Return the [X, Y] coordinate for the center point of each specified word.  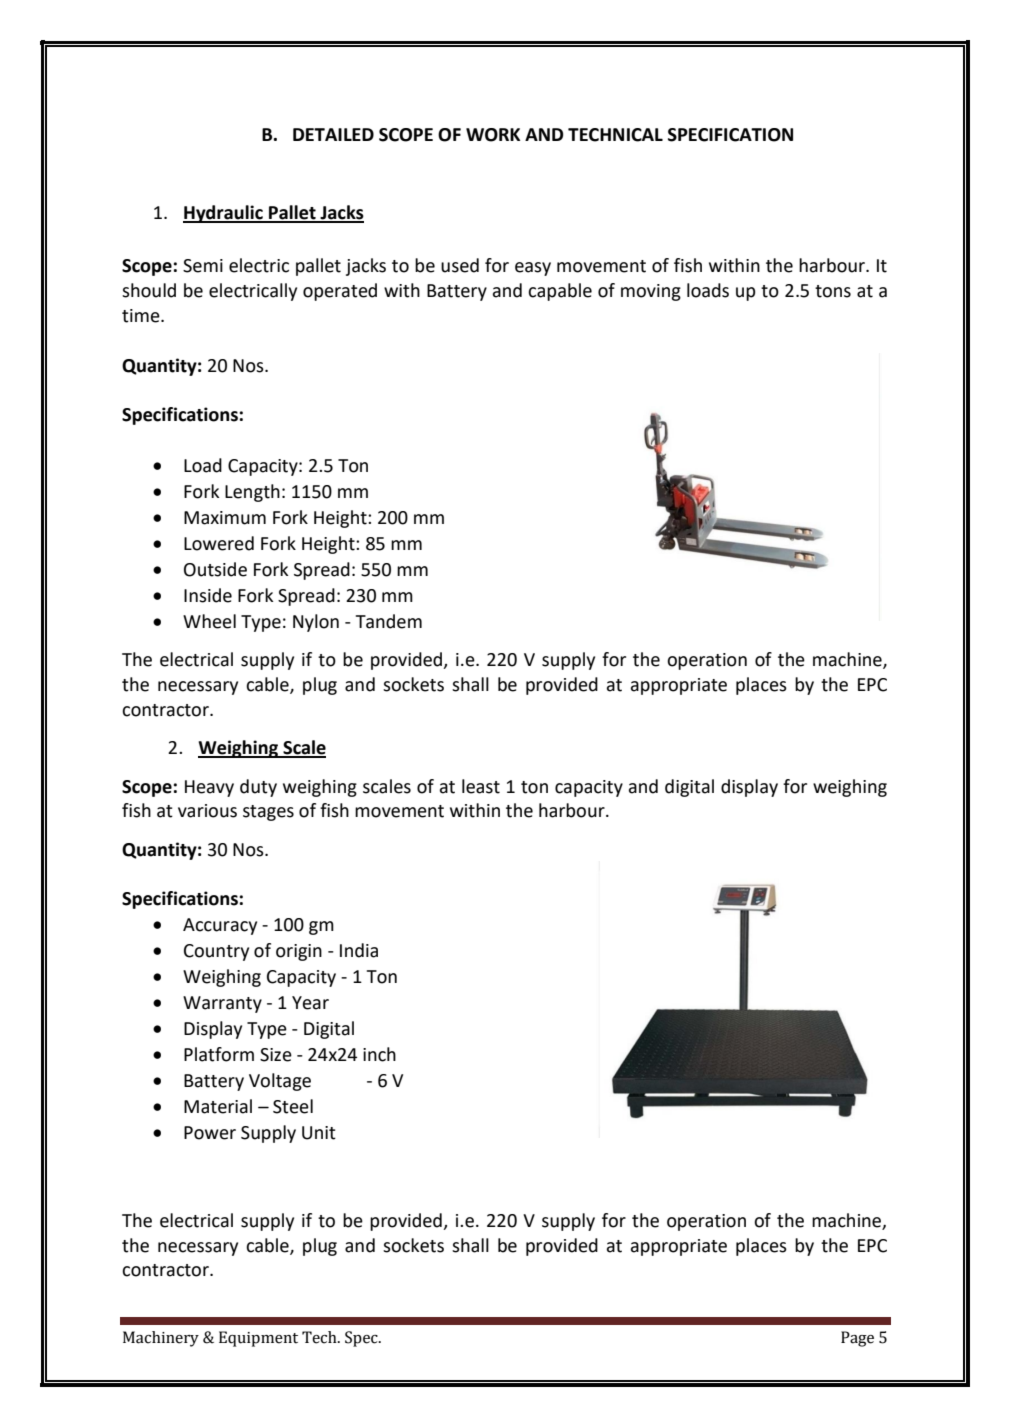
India [359, 950]
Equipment [258, 1339]
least [481, 786]
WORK [493, 135]
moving [651, 292]
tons [833, 291]
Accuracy [220, 926]
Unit [319, 1133]
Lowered [219, 543]
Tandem [389, 621]
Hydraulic [224, 214]
